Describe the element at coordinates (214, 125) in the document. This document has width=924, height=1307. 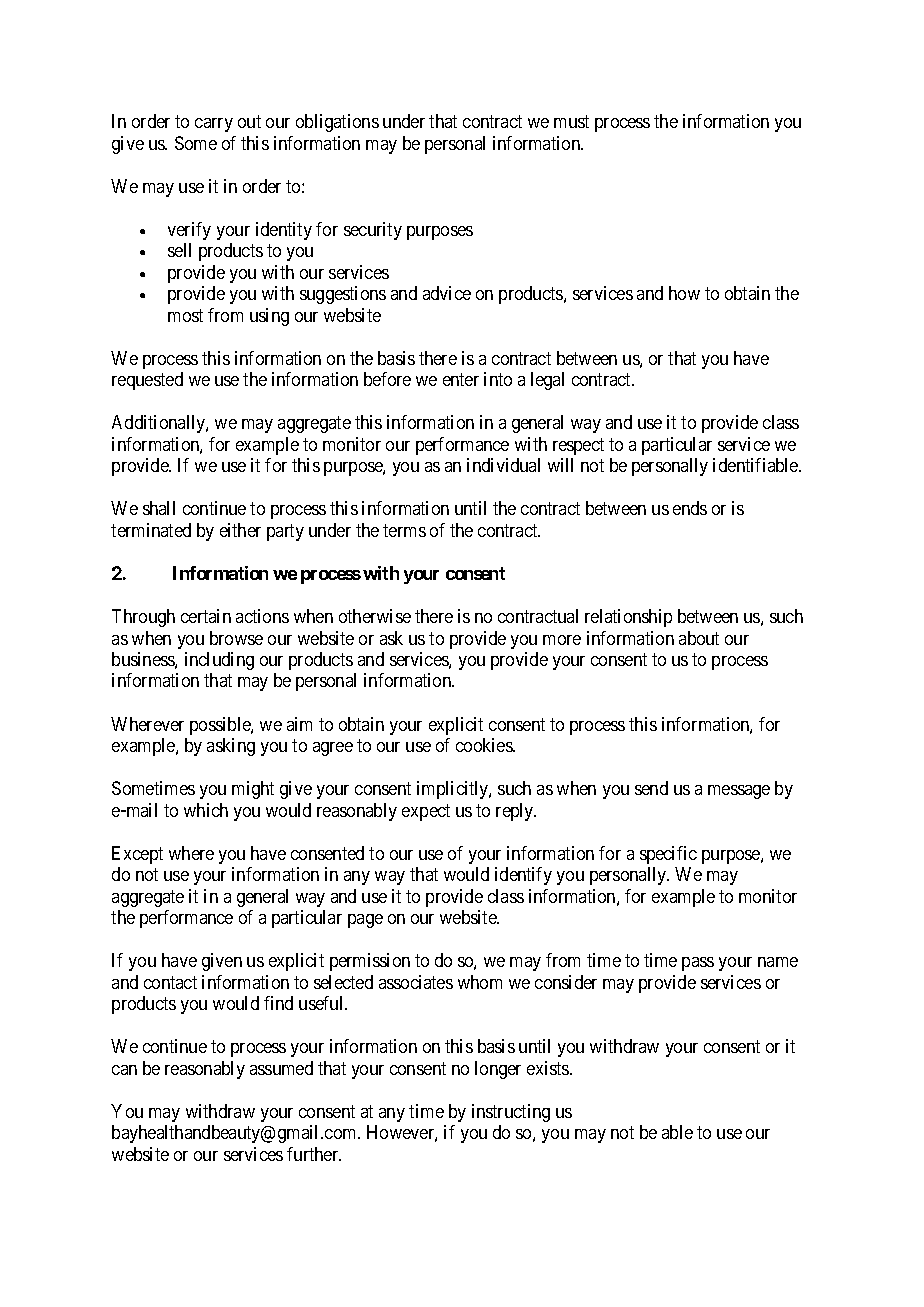
I see `carry` at that location.
